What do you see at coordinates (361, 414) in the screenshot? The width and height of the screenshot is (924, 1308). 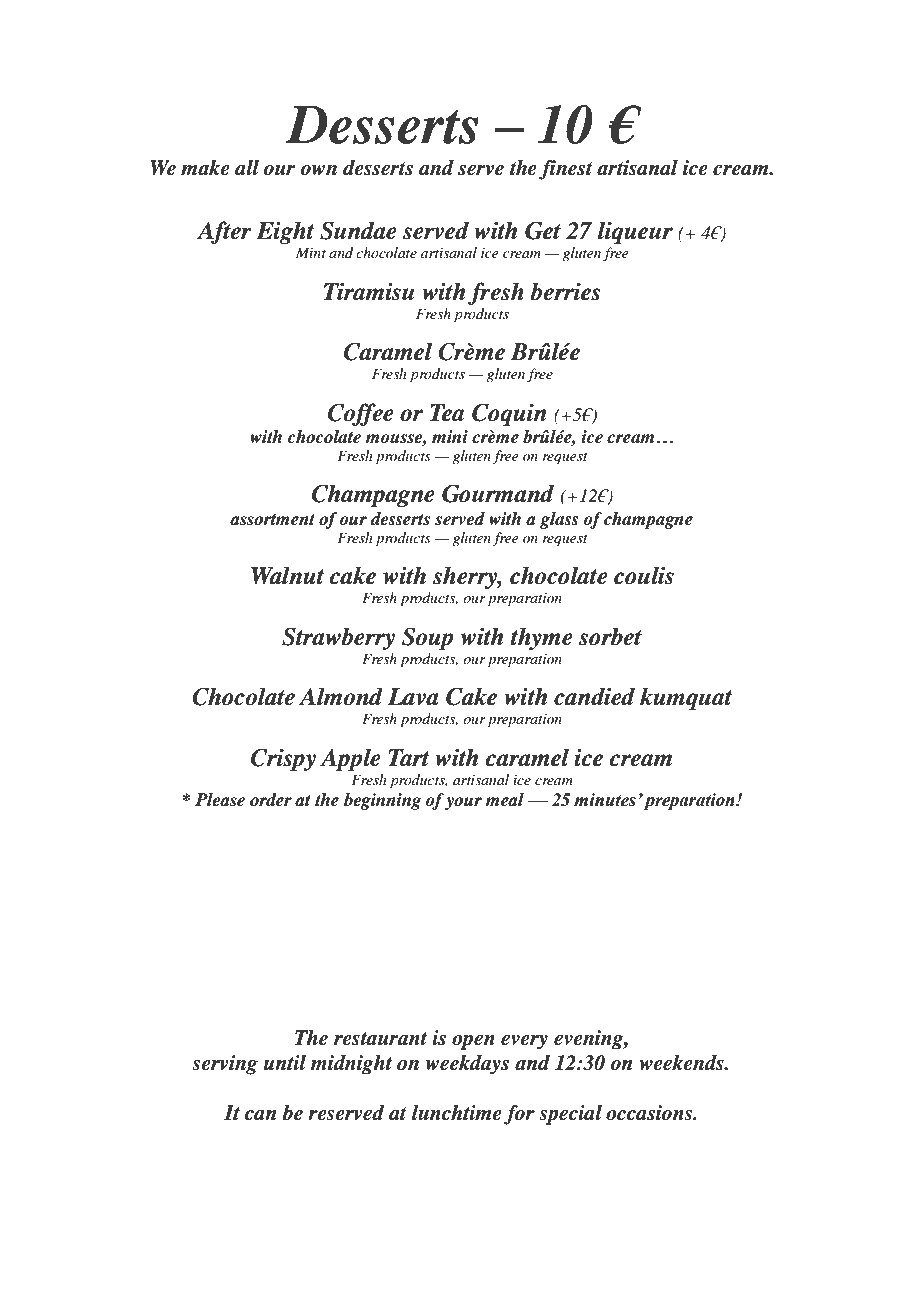 I see `Coffee` at bounding box center [361, 414].
